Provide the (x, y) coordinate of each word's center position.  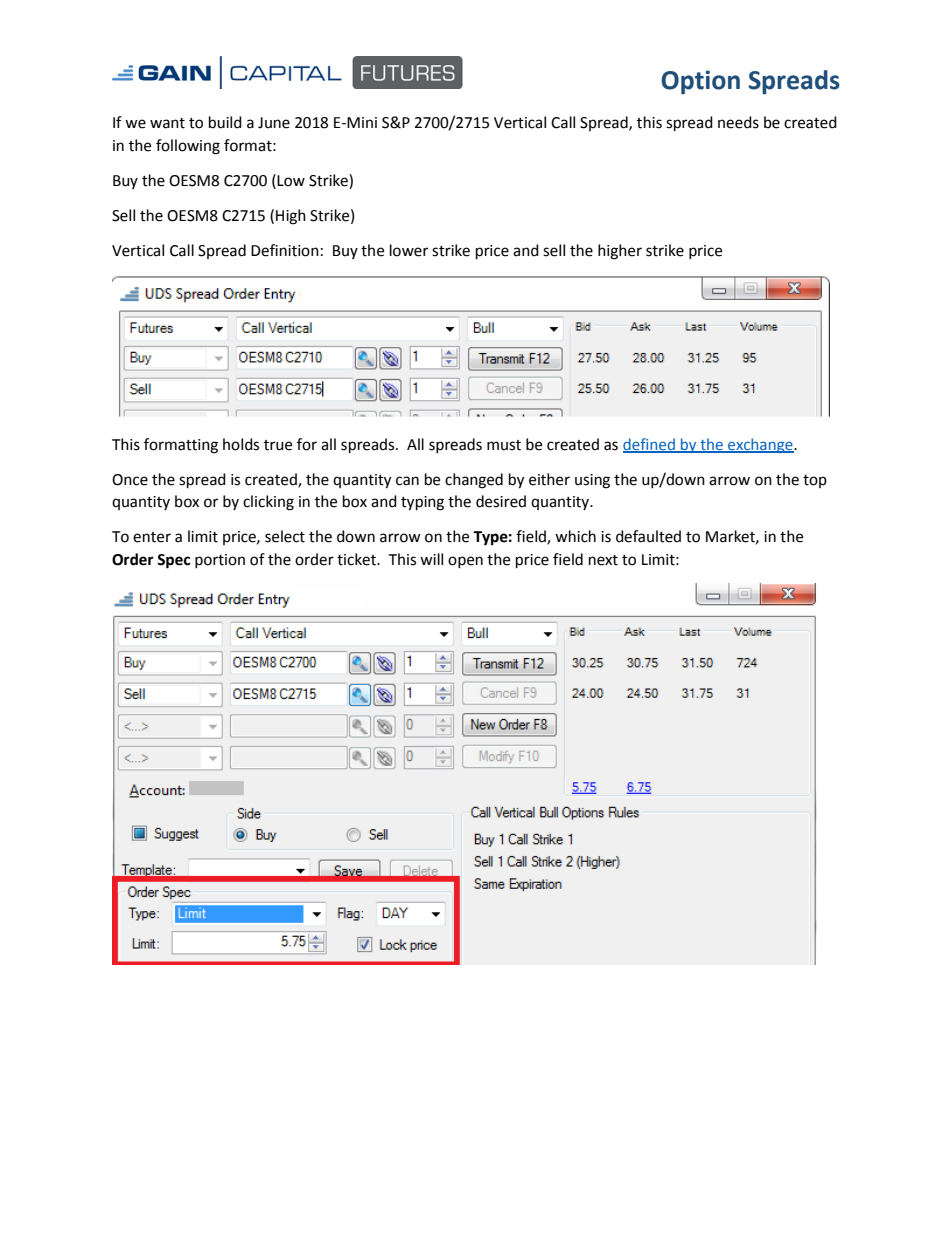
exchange (760, 445)
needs (738, 122)
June (274, 123)
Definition (285, 250)
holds (241, 444)
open (465, 562)
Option (700, 82)
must (504, 445)
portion (220, 561)
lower (409, 250)
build (225, 122)
